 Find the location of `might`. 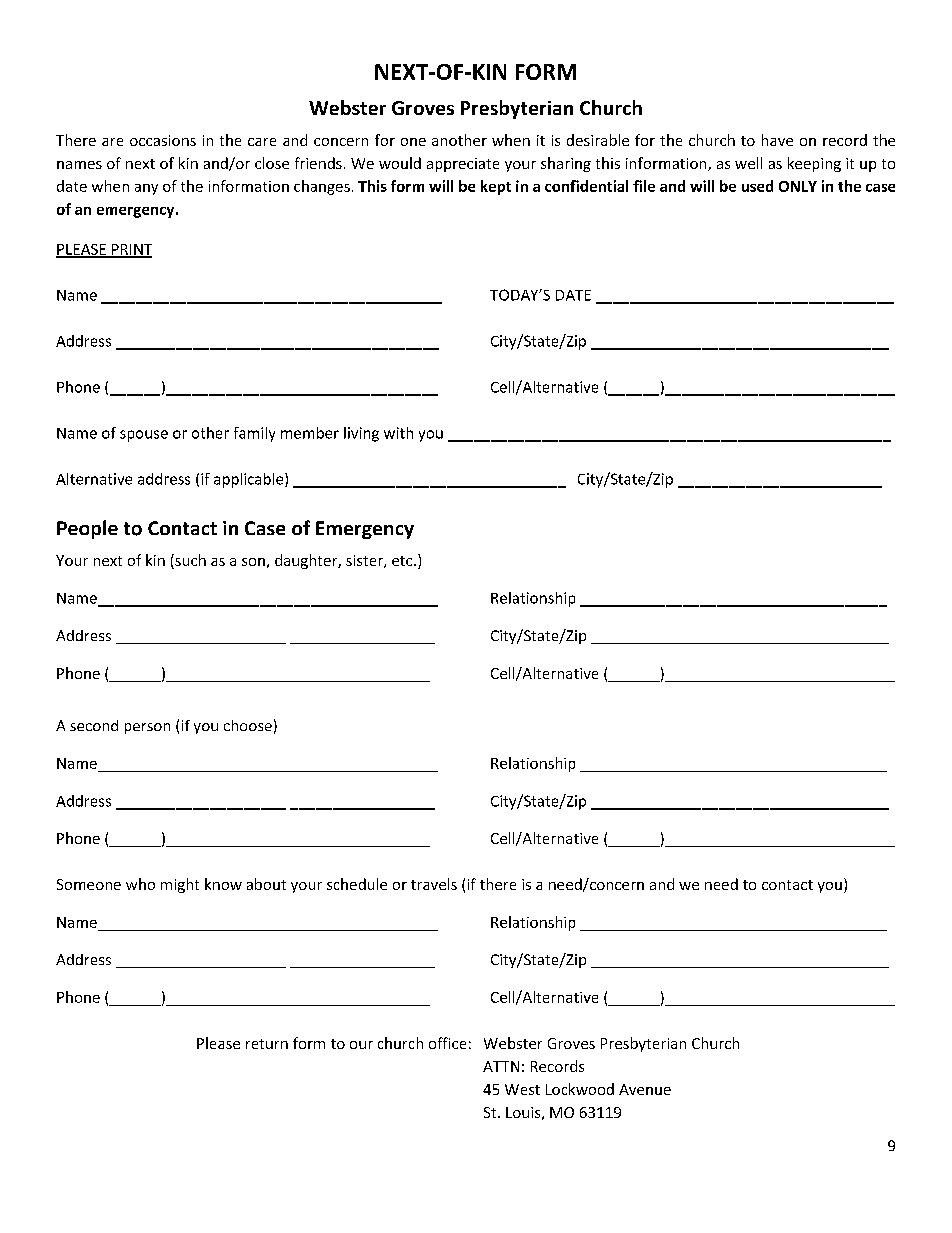

might is located at coordinates (180, 885).
